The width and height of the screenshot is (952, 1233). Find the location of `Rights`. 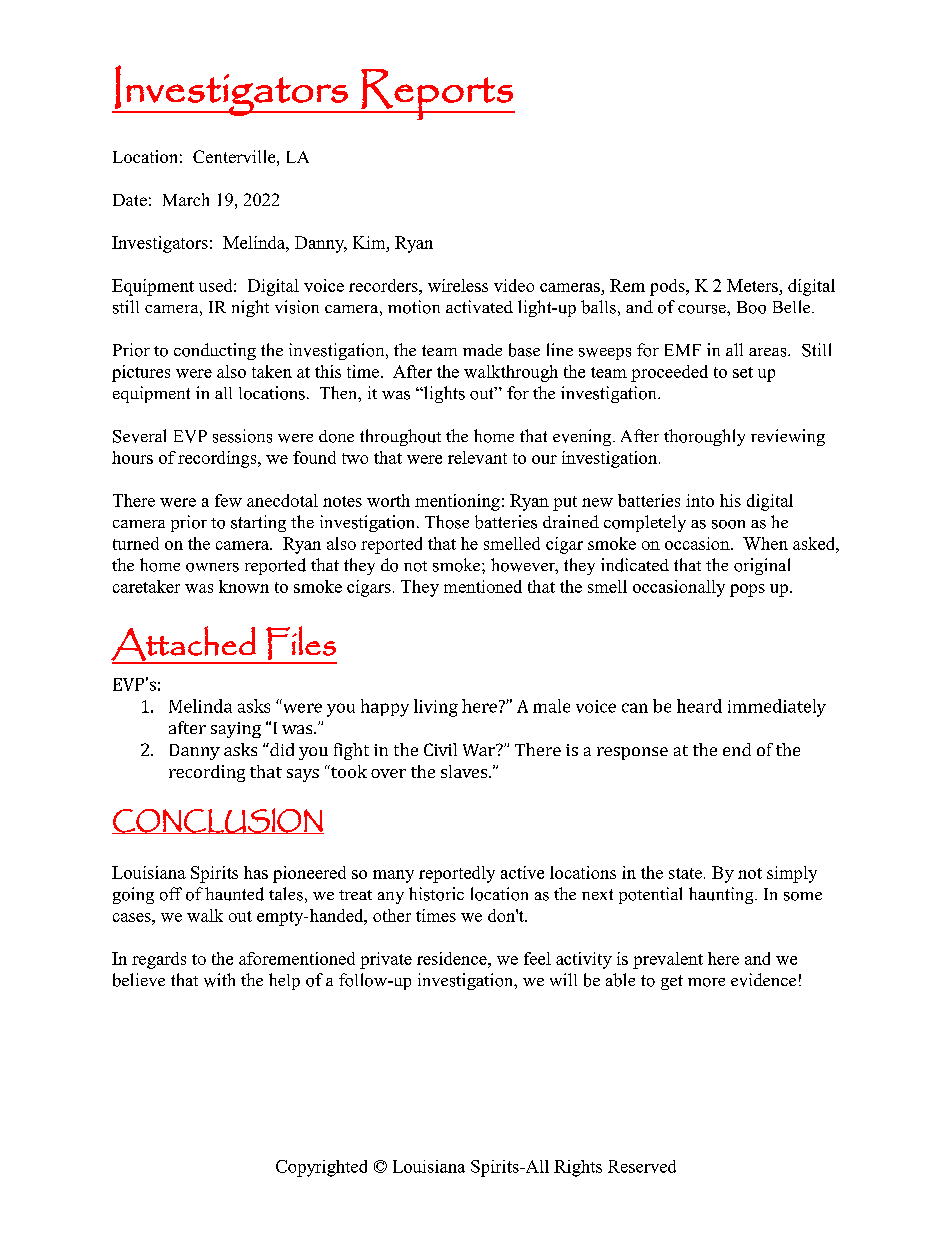

Rights is located at coordinates (578, 1168).
